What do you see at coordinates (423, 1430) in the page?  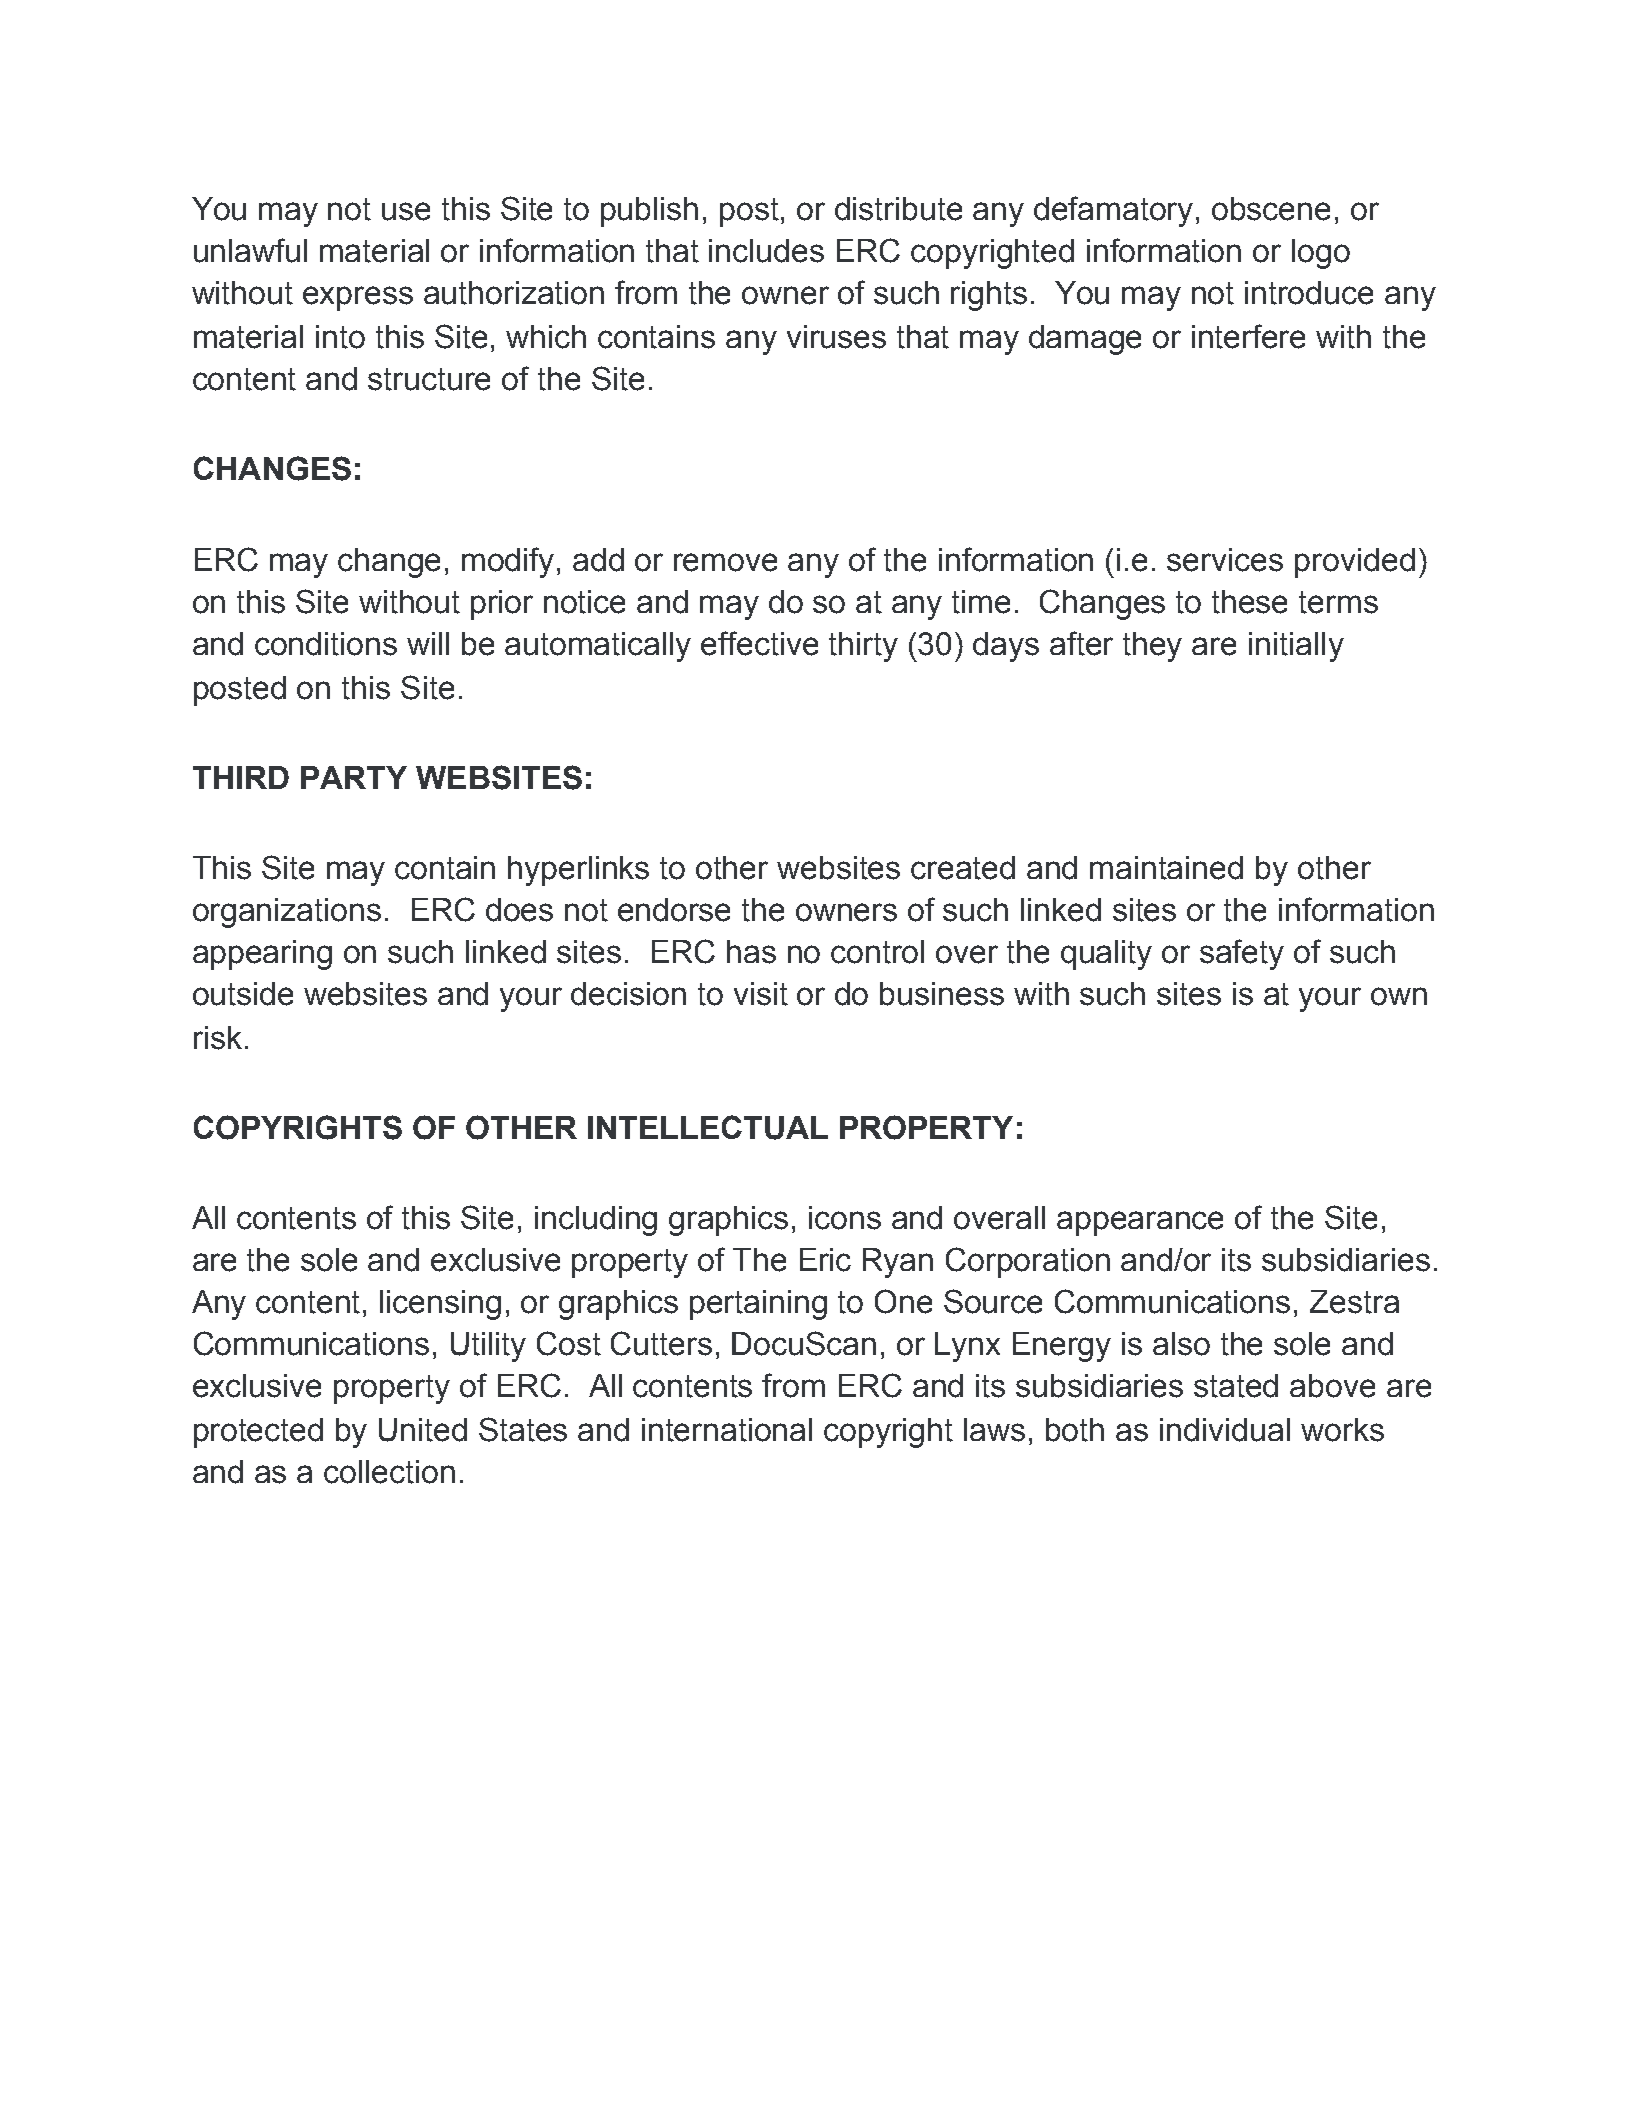 I see `United` at bounding box center [423, 1430].
